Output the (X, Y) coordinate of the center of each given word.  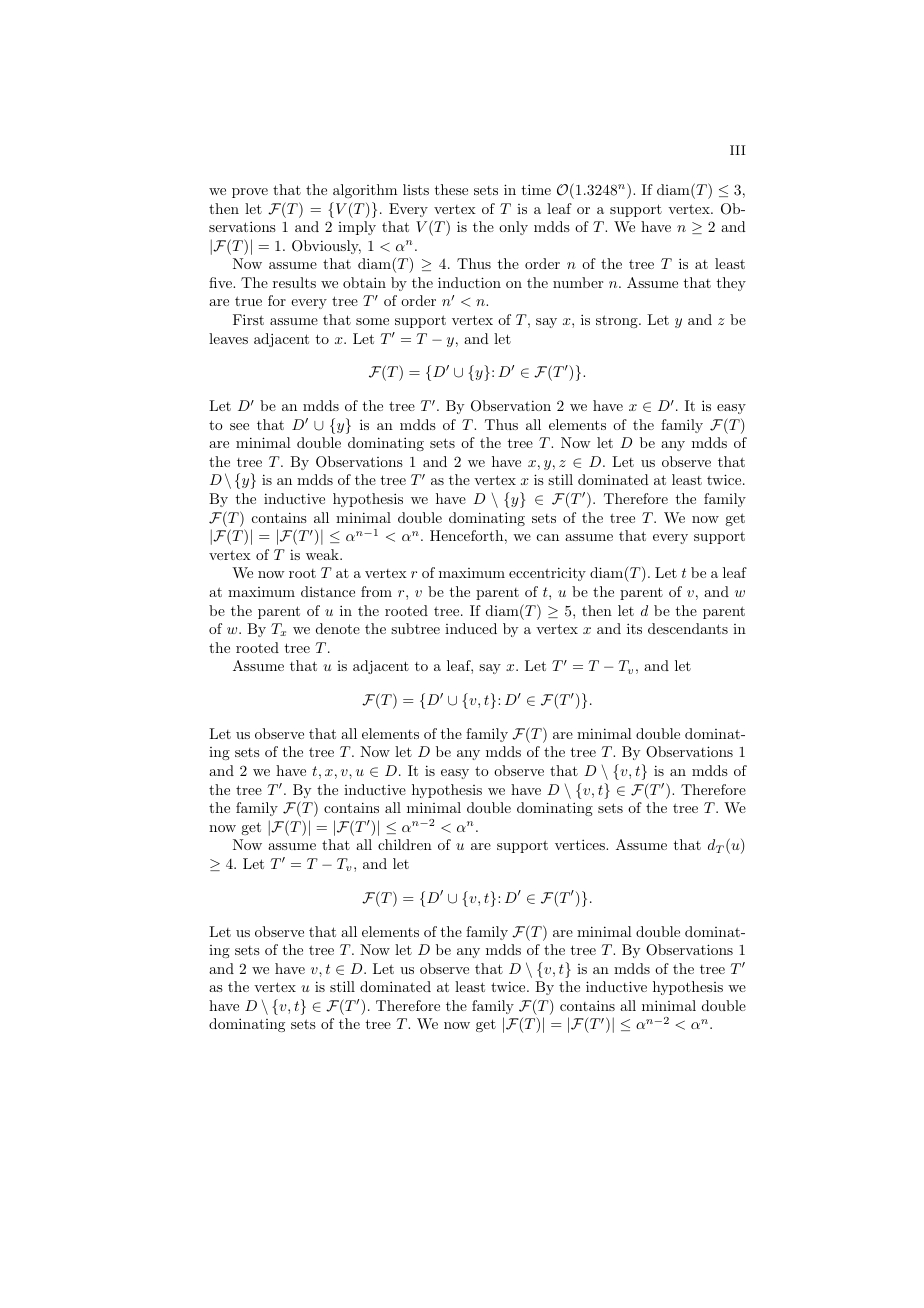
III (737, 150)
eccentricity (547, 574)
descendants (688, 628)
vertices (581, 844)
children (405, 844)
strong (618, 321)
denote (338, 628)
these (451, 189)
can (548, 537)
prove (250, 193)
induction (469, 282)
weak (323, 554)
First (248, 319)
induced (471, 628)
